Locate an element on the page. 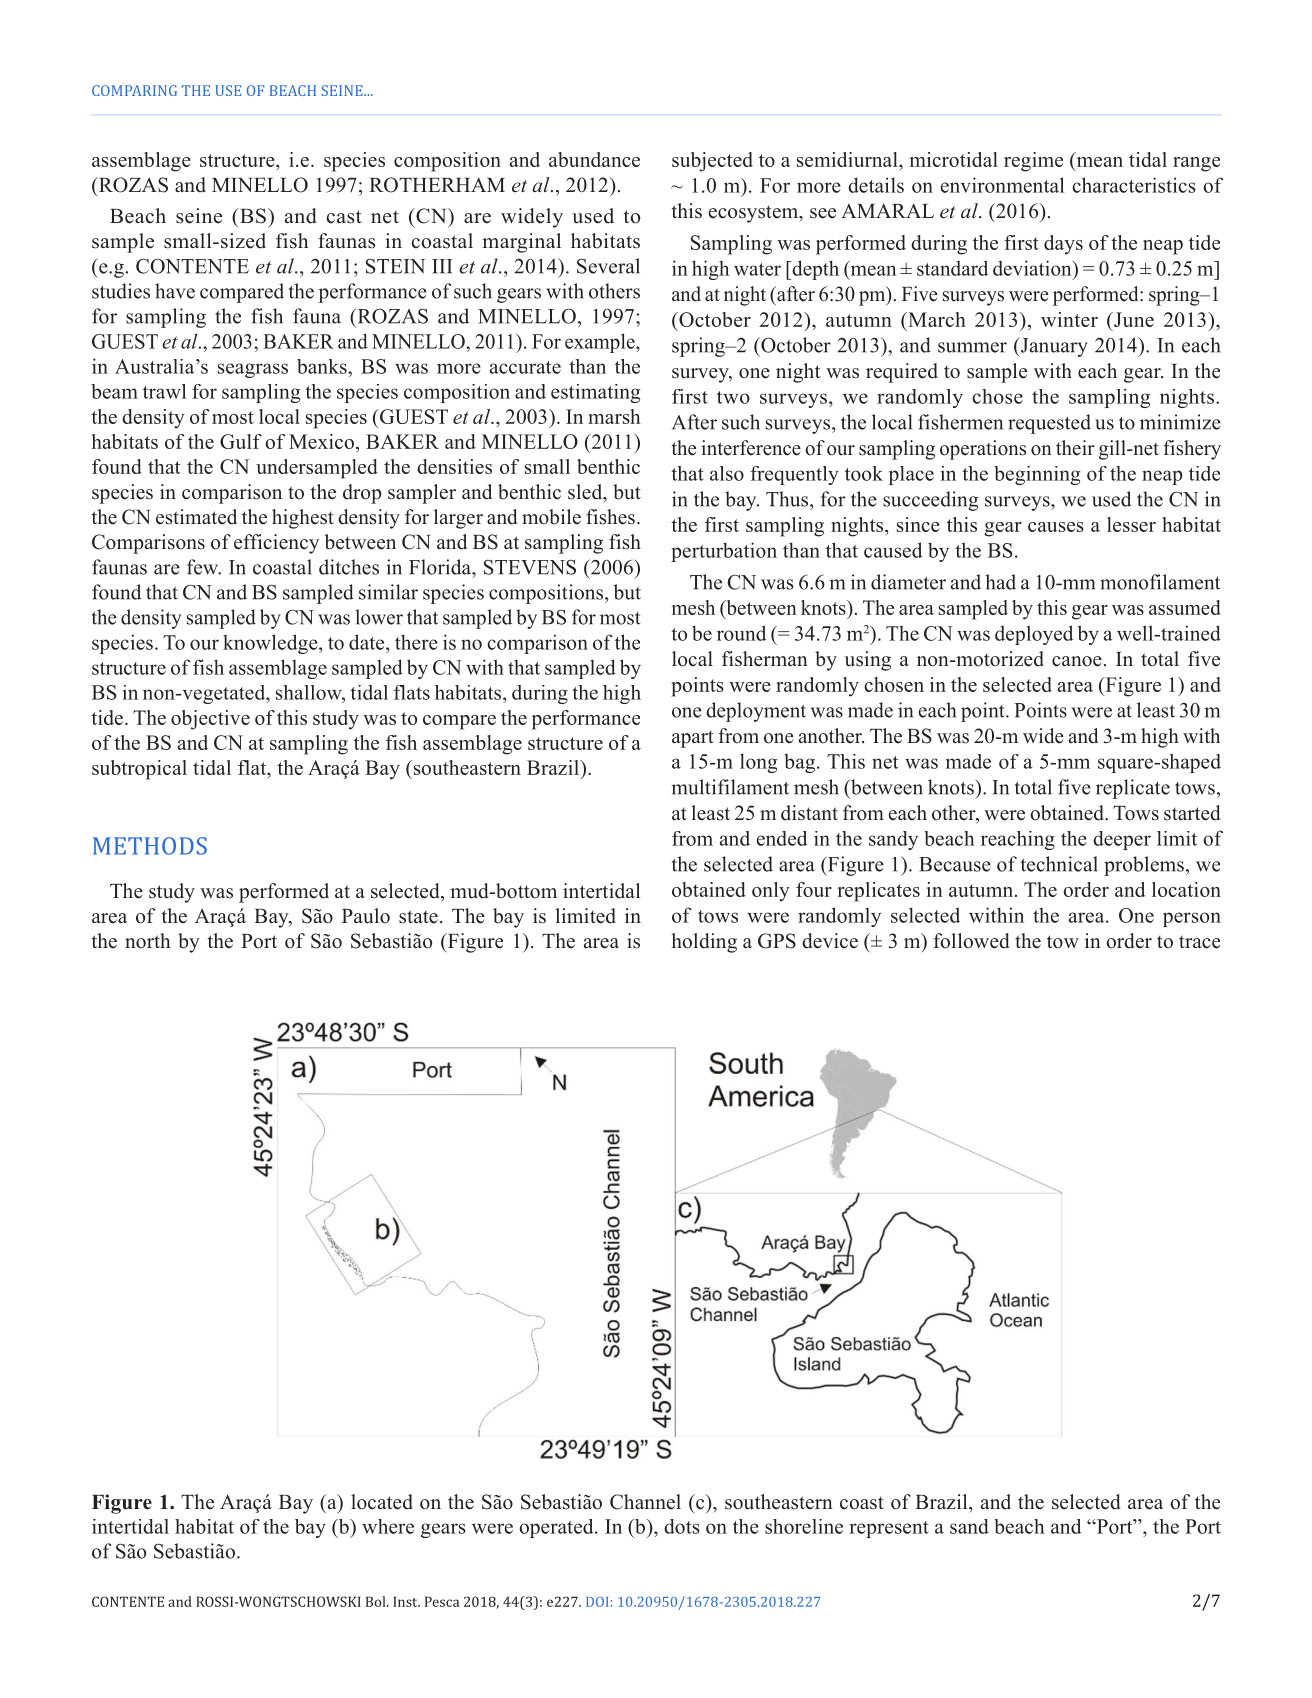 The height and width of the image is (1698, 1312). holding is located at coordinates (704, 943).
